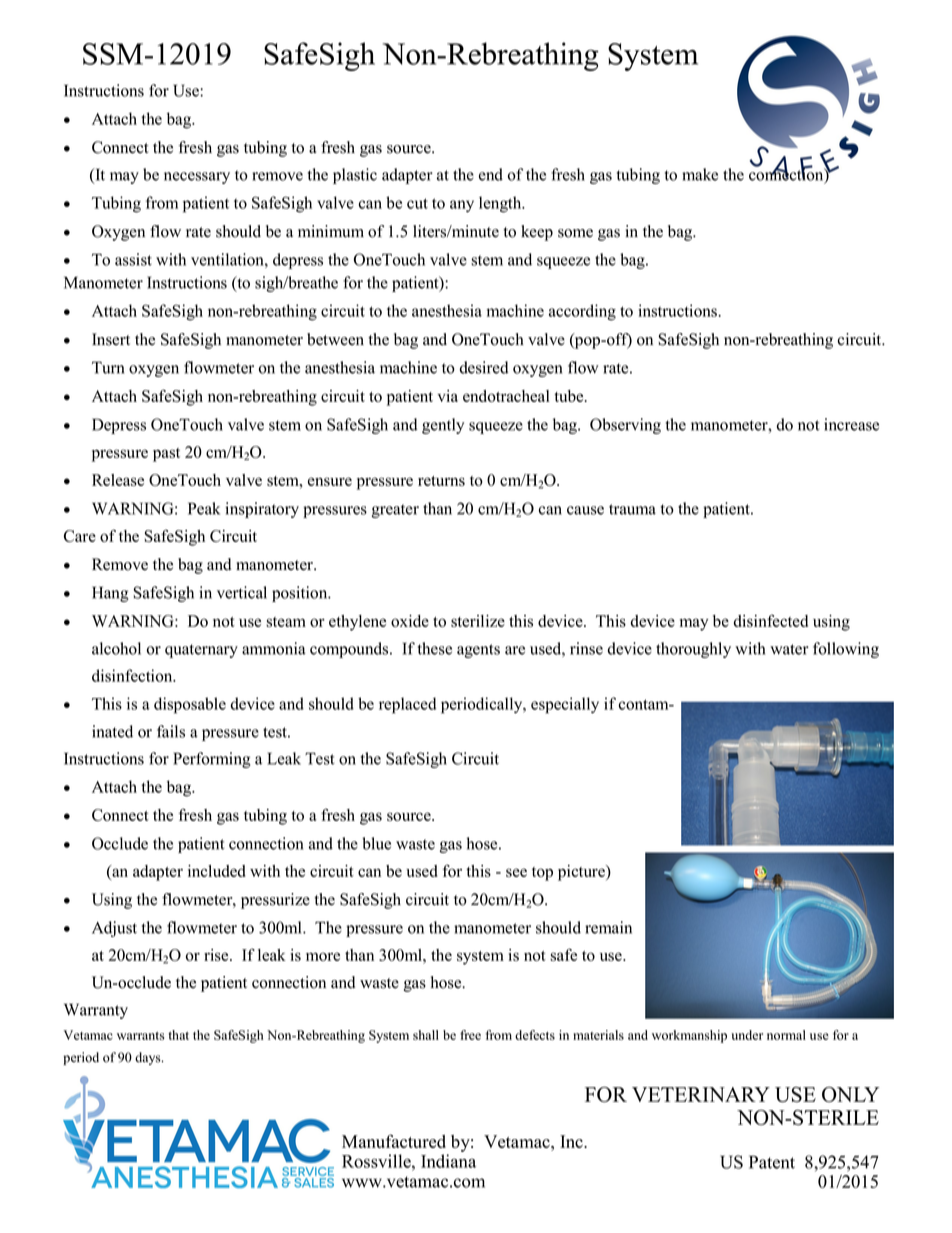 The image size is (952, 1233). What do you see at coordinates (789, 649) in the screenshot?
I see `water` at bounding box center [789, 649].
